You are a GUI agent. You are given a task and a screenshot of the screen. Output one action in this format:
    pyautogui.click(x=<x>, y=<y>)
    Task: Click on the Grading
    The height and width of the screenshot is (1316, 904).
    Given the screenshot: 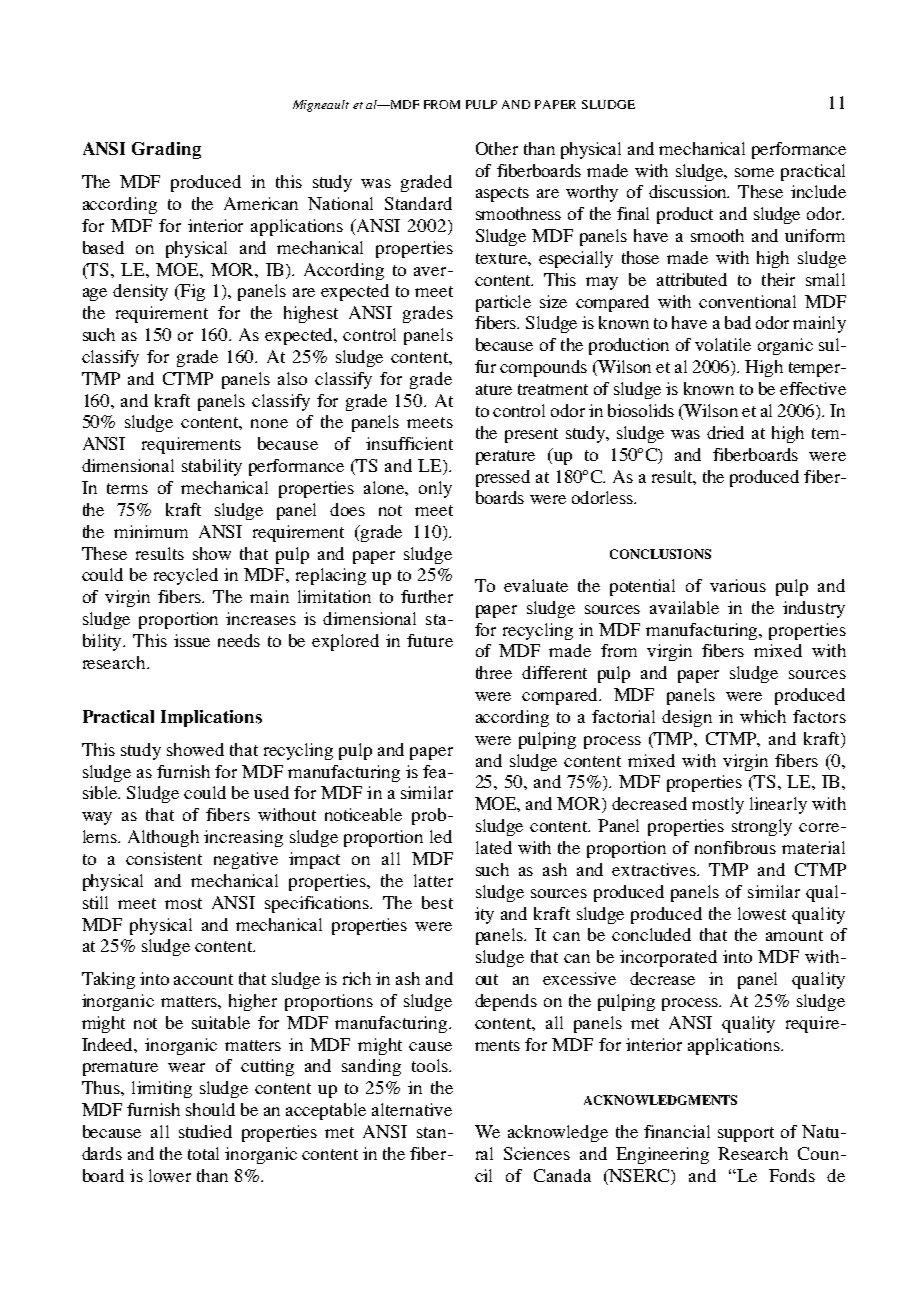 What is the action you would take?
    pyautogui.click(x=166, y=150)
